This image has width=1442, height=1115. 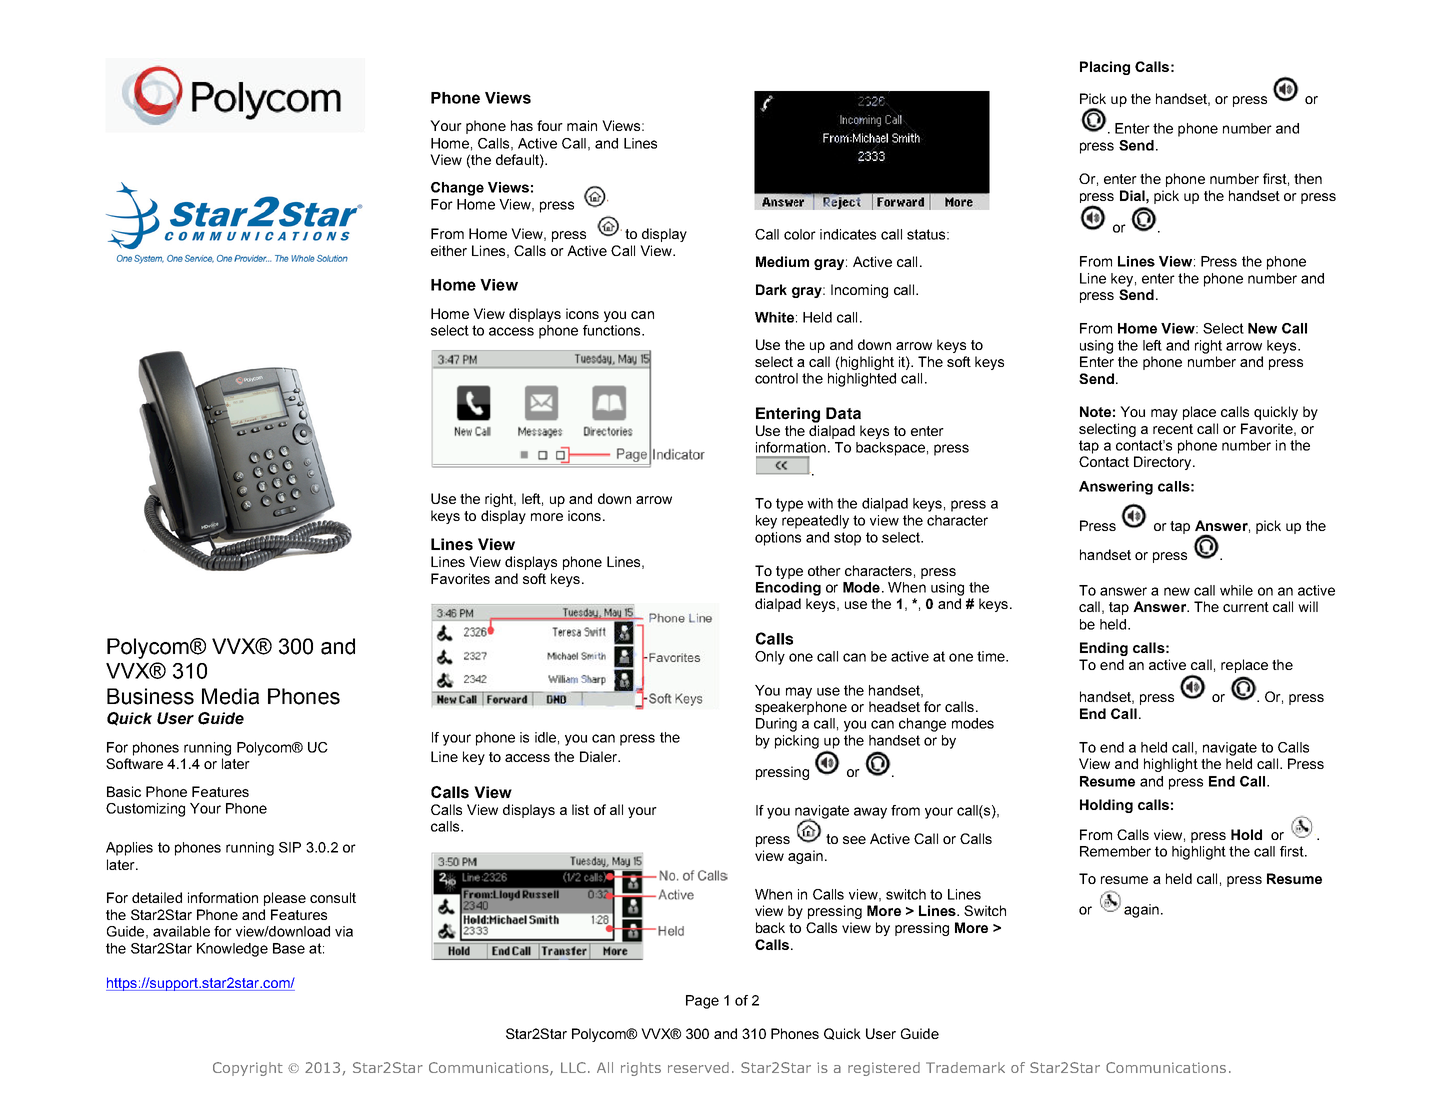 I want to click on Encoding, so click(x=788, y=589).
